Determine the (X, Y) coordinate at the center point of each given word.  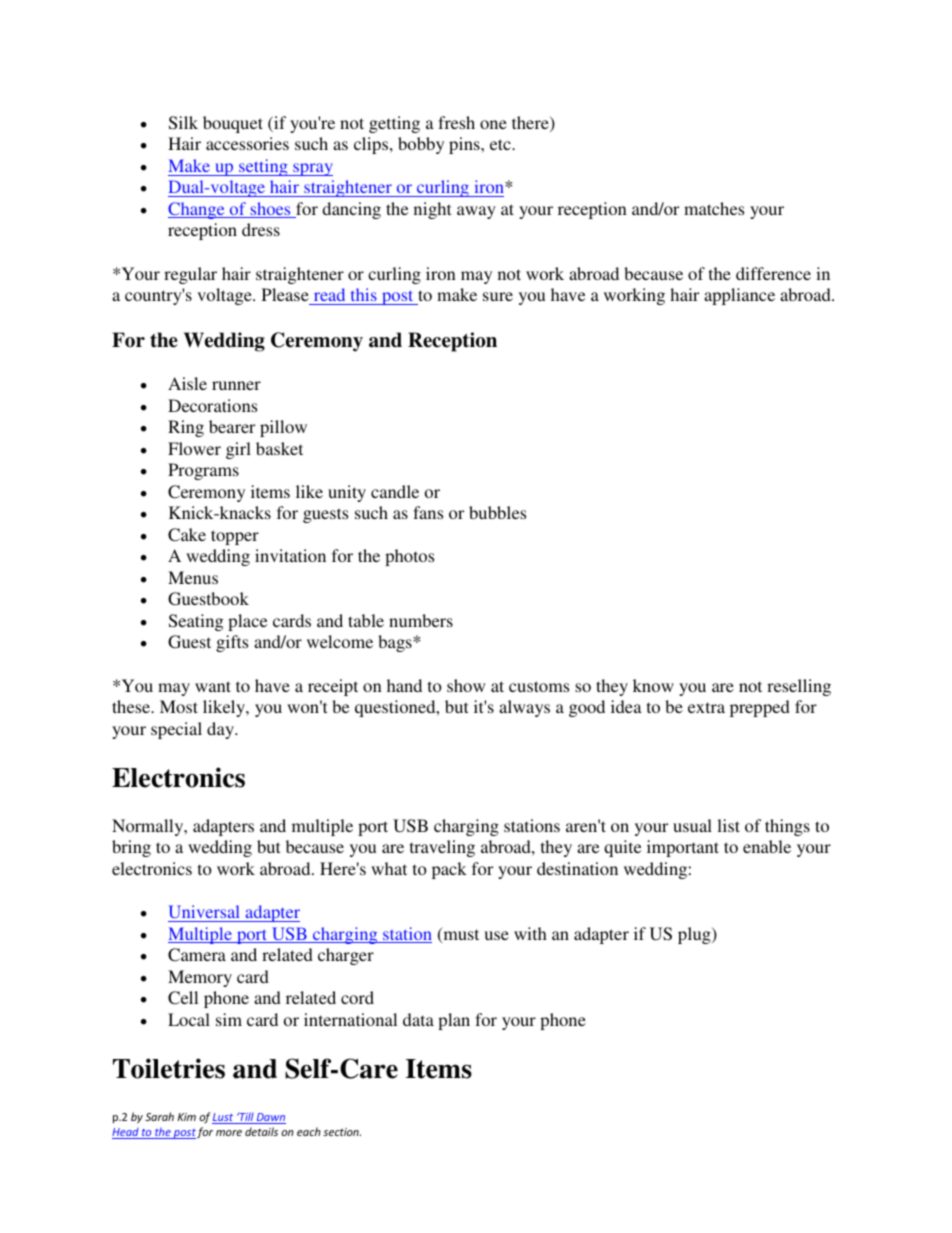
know (653, 685)
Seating (196, 622)
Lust (224, 1118)
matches (714, 208)
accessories (247, 143)
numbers (421, 620)
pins (465, 145)
